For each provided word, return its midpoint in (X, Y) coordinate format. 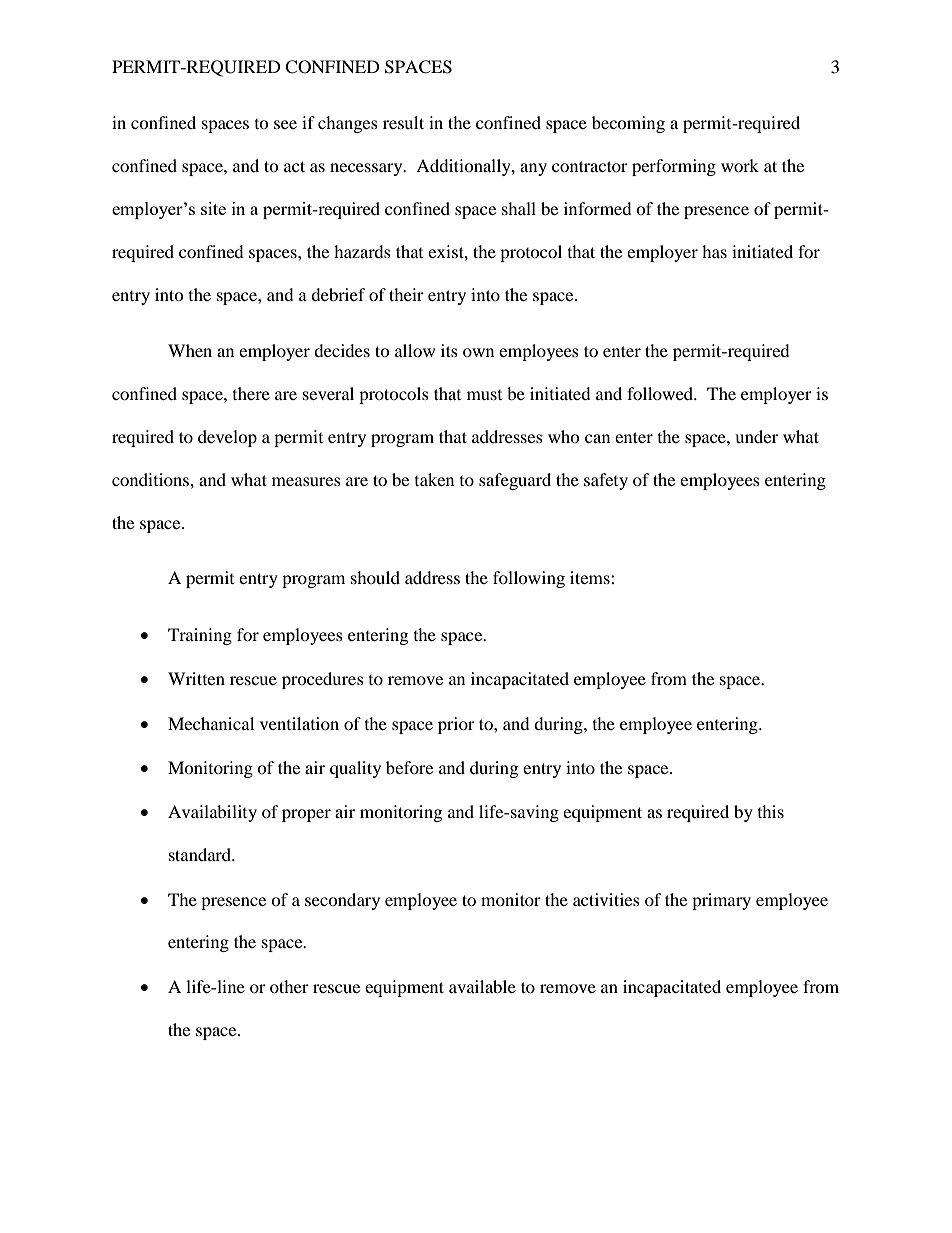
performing (674, 167)
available (482, 986)
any (533, 169)
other (289, 986)
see (285, 124)
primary (721, 901)
